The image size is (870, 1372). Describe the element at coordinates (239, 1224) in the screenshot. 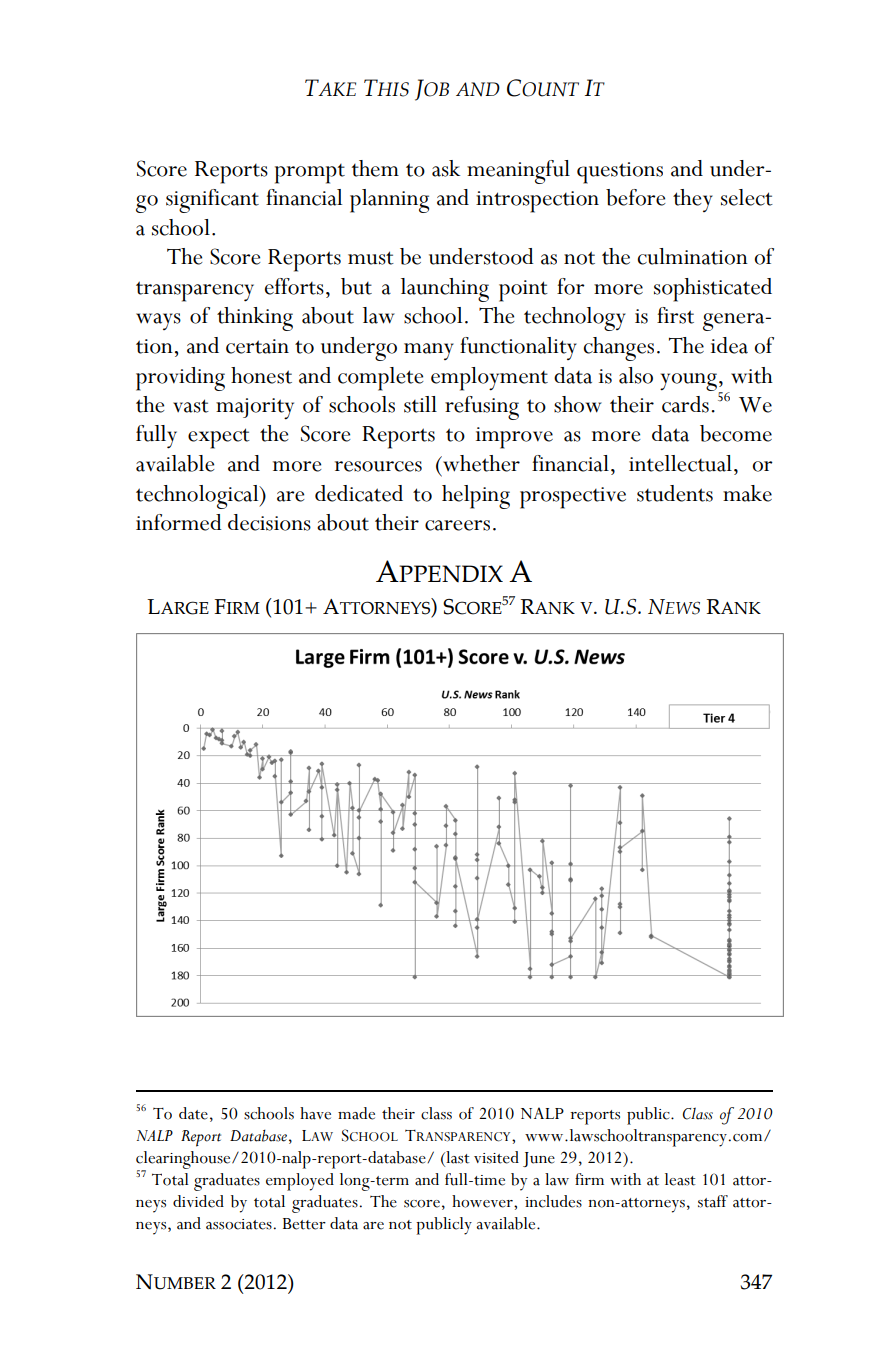

I see `associates` at that location.
